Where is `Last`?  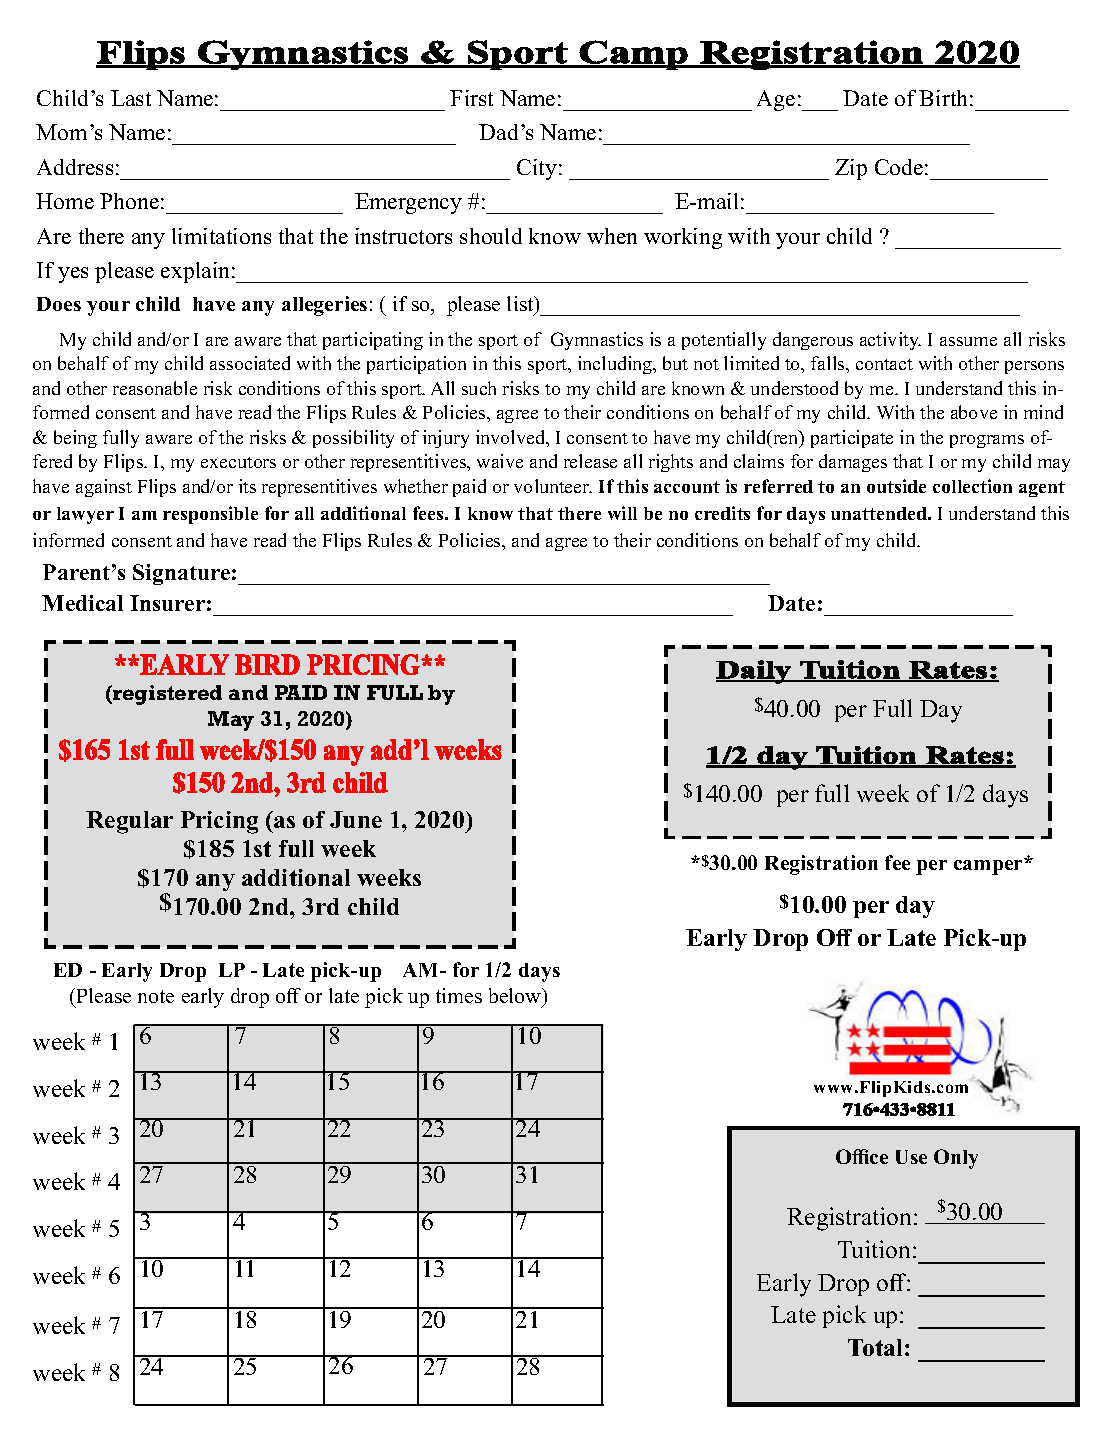 Last is located at coordinates (131, 98).
